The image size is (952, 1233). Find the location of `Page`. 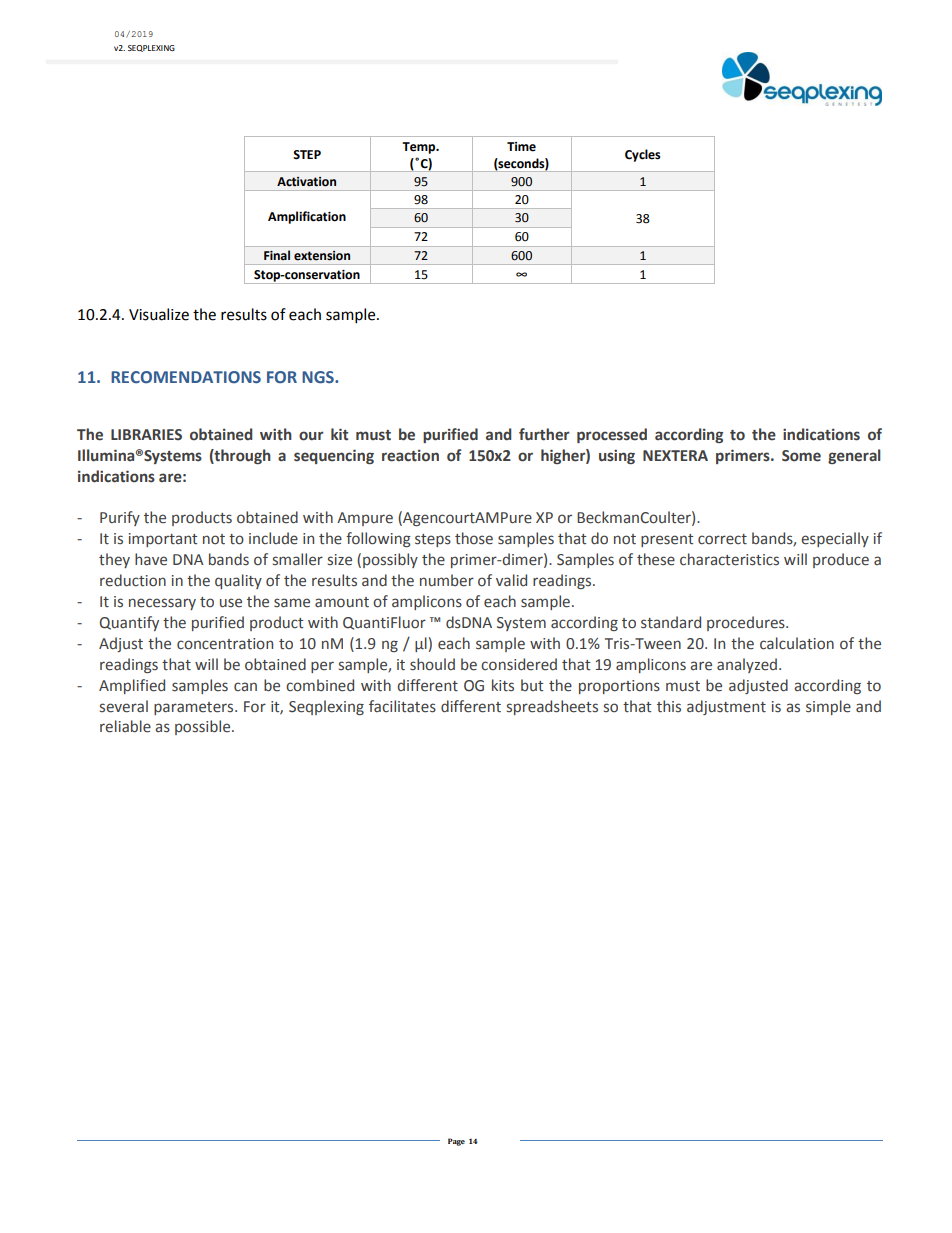

Page is located at coordinates (456, 1142).
